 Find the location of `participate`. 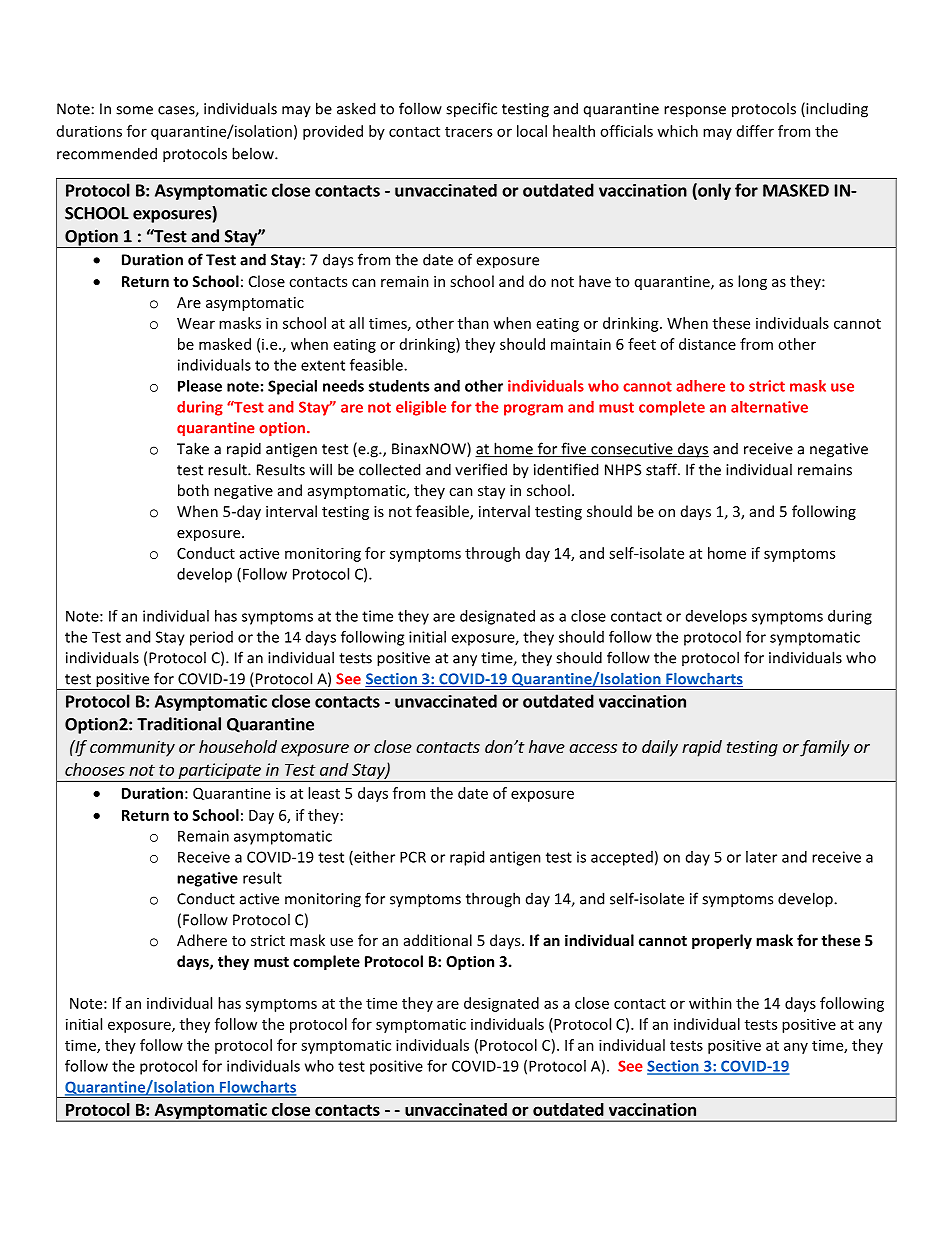

participate is located at coordinates (219, 772).
